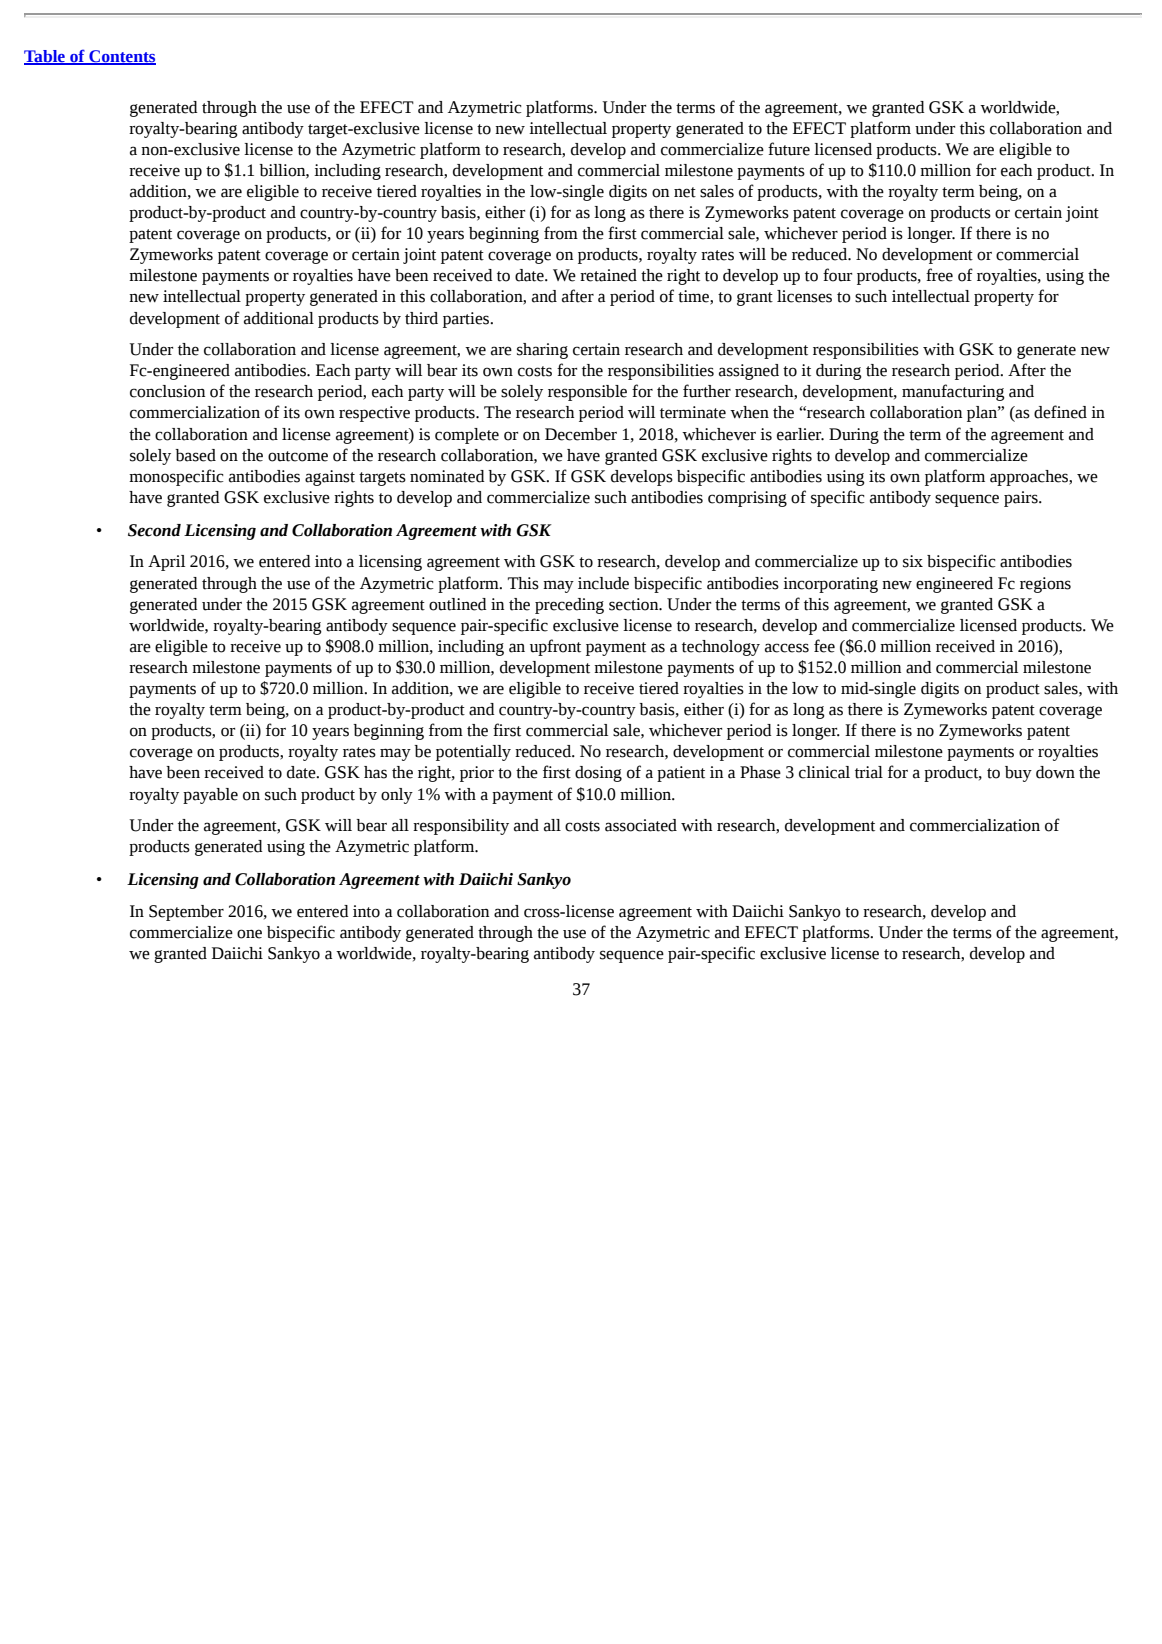 This screenshot has width=1162, height=1644. I want to click on Contents, so click(121, 57).
